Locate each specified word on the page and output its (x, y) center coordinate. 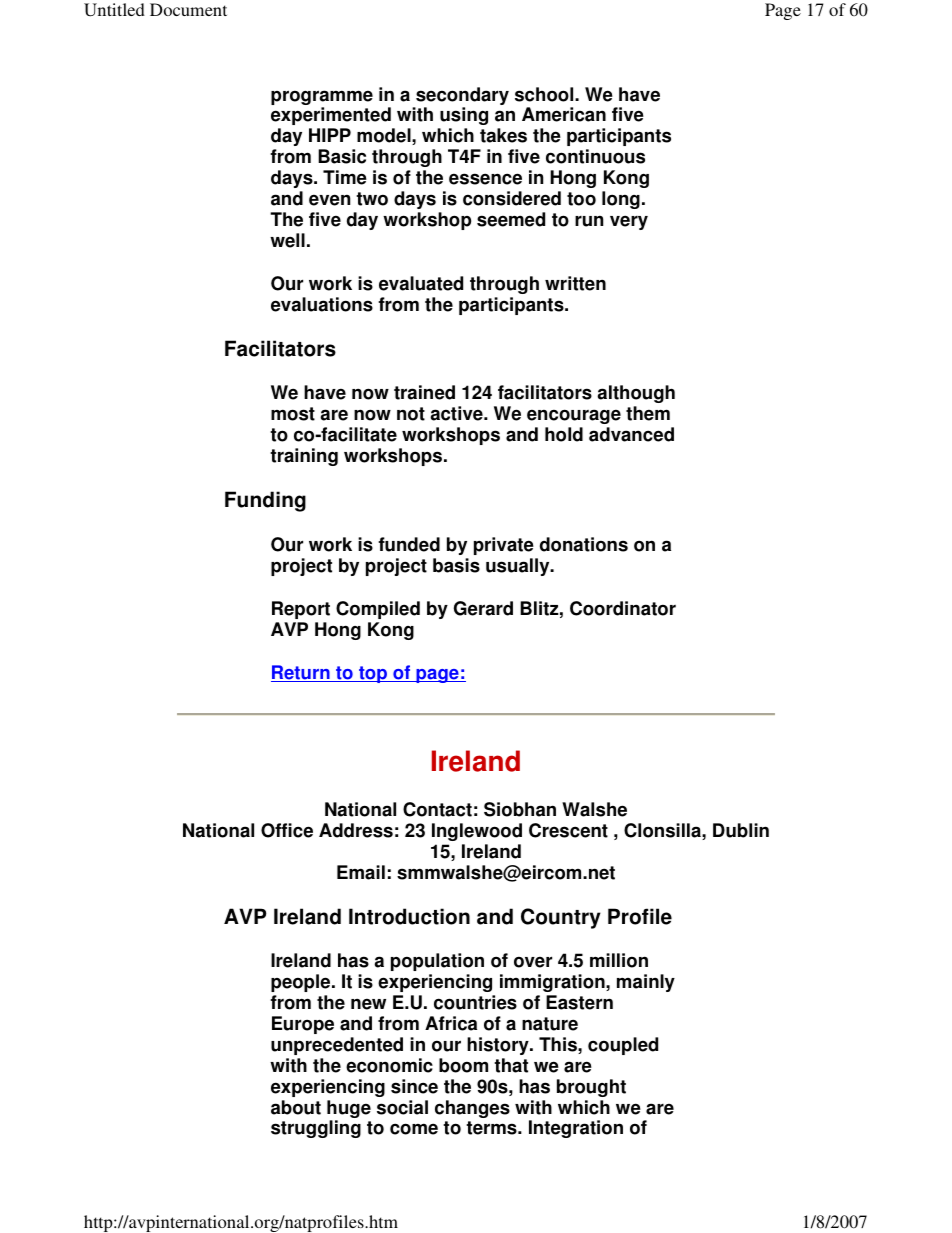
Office (287, 830)
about (296, 1107)
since (414, 1086)
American (564, 114)
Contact (437, 809)
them (648, 413)
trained (424, 392)
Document (188, 9)
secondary (461, 97)
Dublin (741, 830)
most (293, 414)
